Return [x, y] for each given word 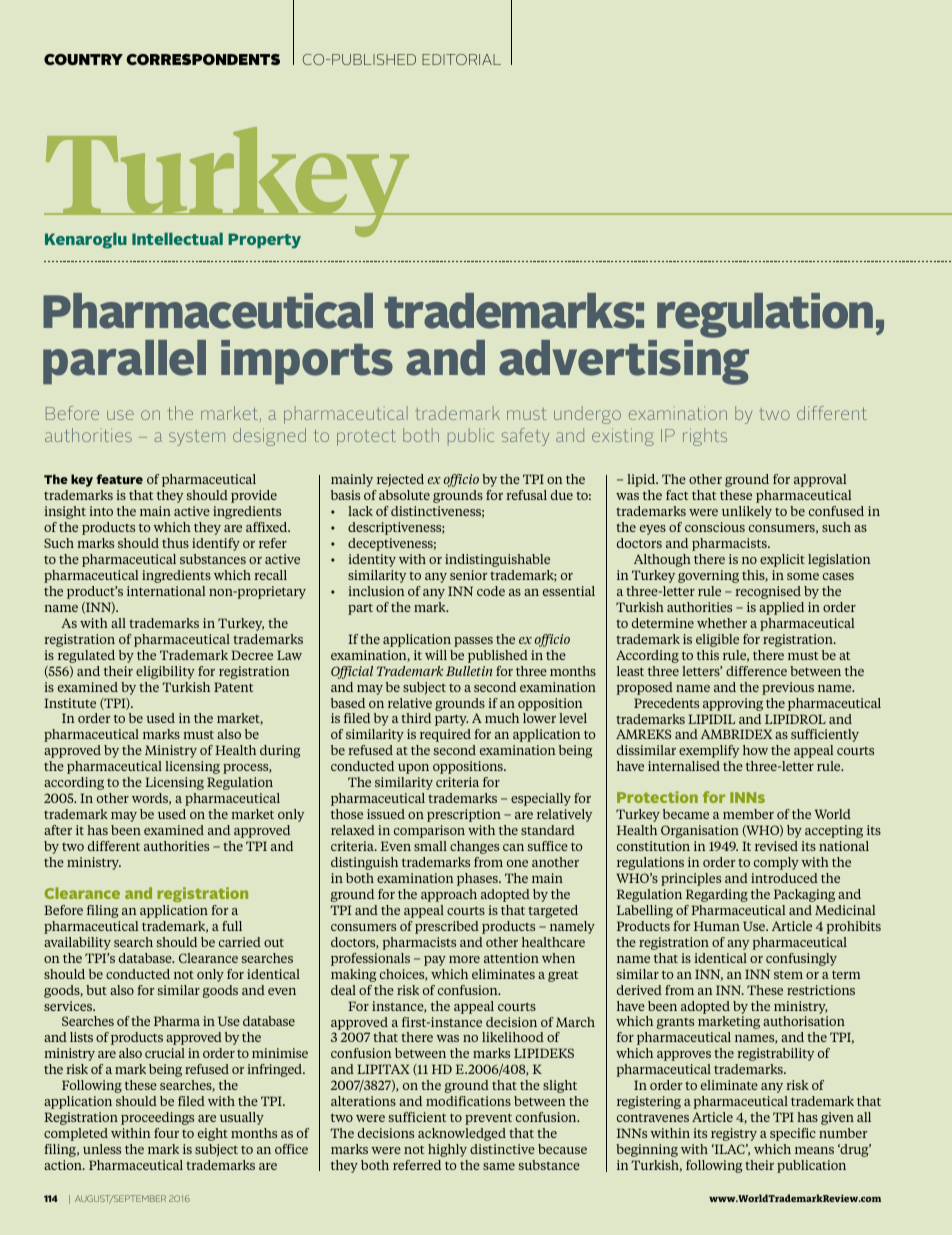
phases [478, 879]
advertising [624, 362]
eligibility [165, 672]
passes [473, 642]
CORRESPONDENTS [203, 59]
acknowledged [462, 1134]
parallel [124, 362]
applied [781, 608]
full [232, 926]
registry [734, 1134]
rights [705, 437]
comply [776, 863]
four [166, 1133]
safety [525, 437]
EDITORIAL [461, 59]
